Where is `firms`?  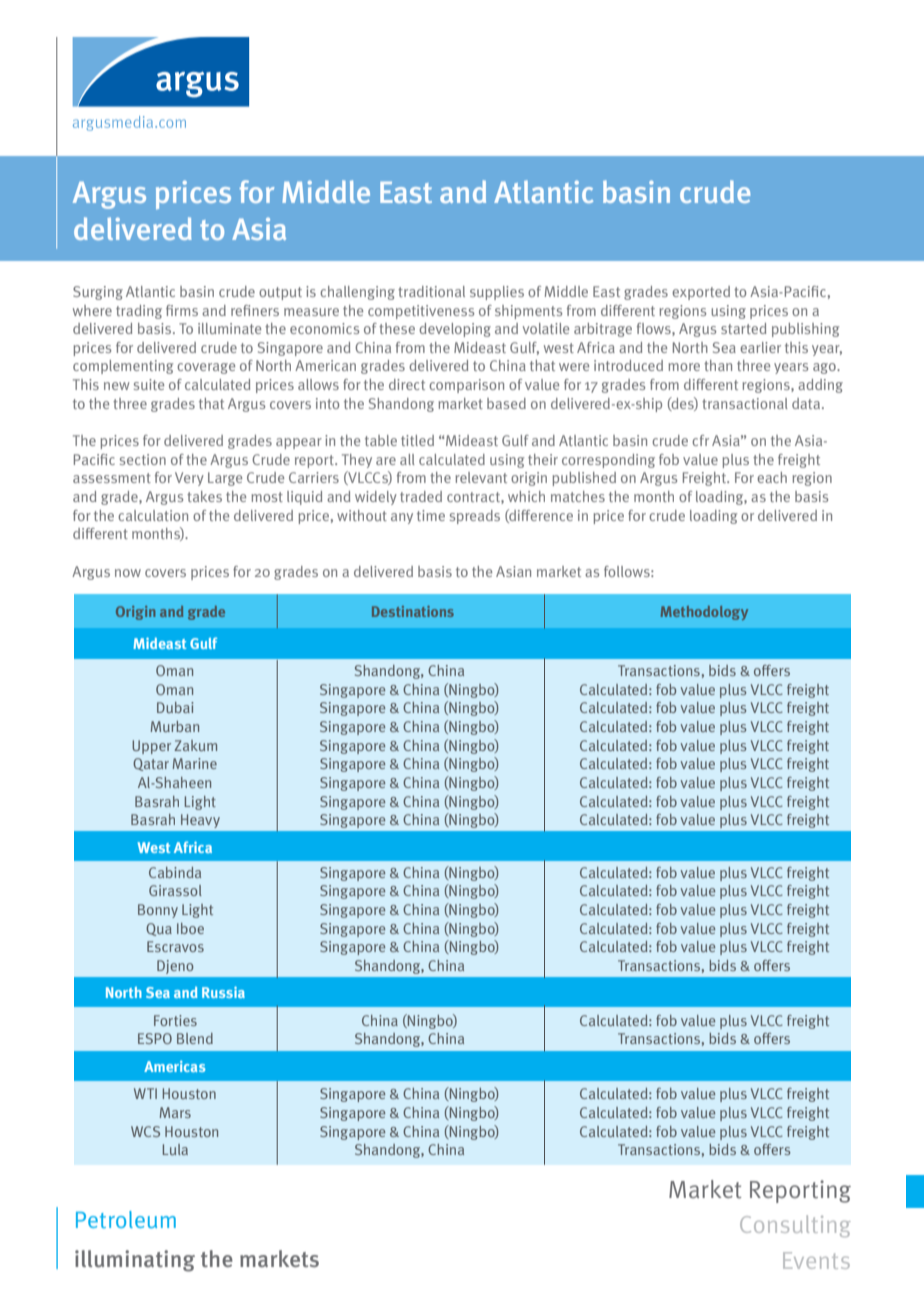 firms is located at coordinates (182, 310).
